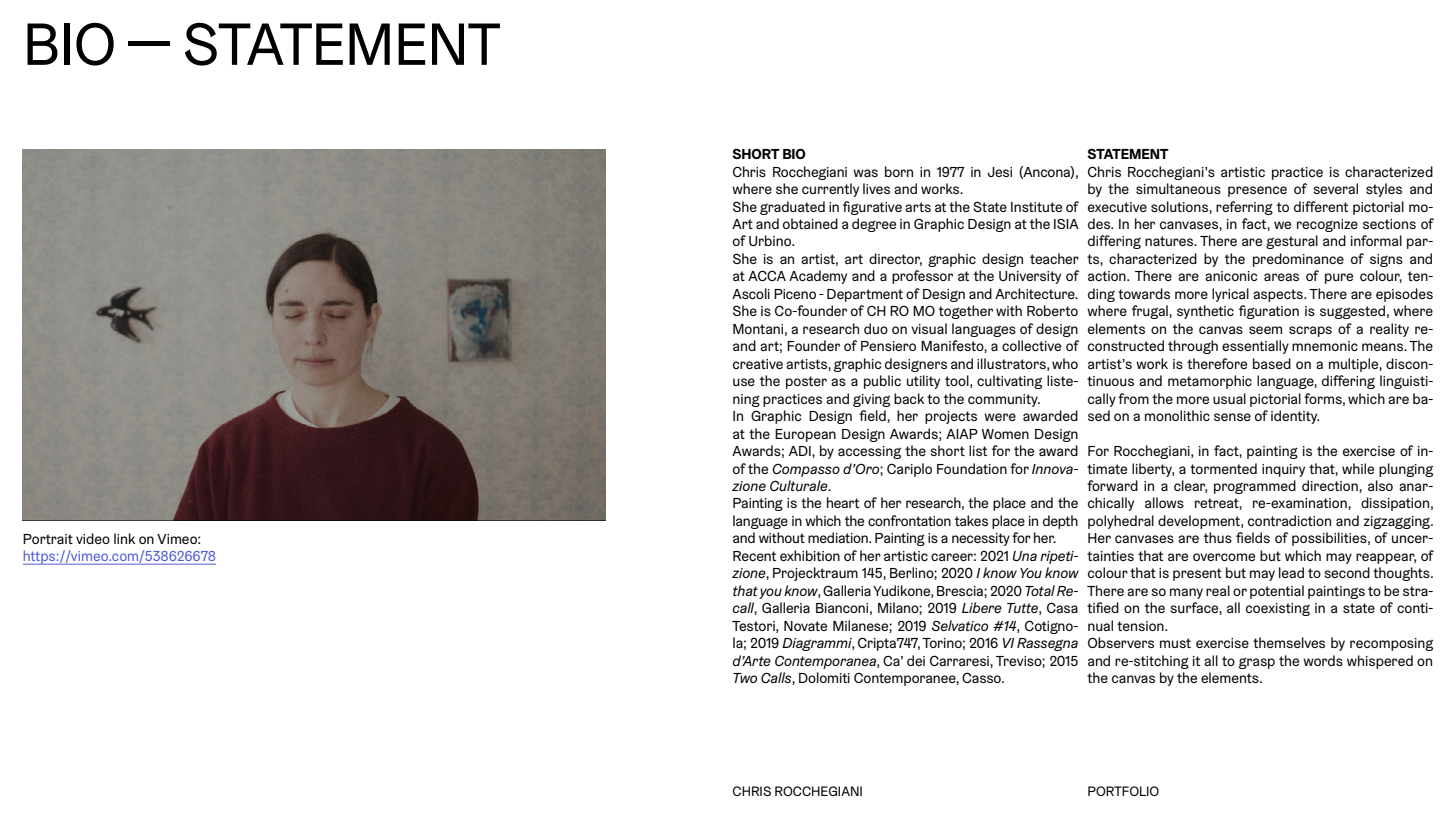 The height and width of the screenshot is (819, 1456). What do you see at coordinates (124, 538) in the screenshot?
I see `link` at bounding box center [124, 538].
